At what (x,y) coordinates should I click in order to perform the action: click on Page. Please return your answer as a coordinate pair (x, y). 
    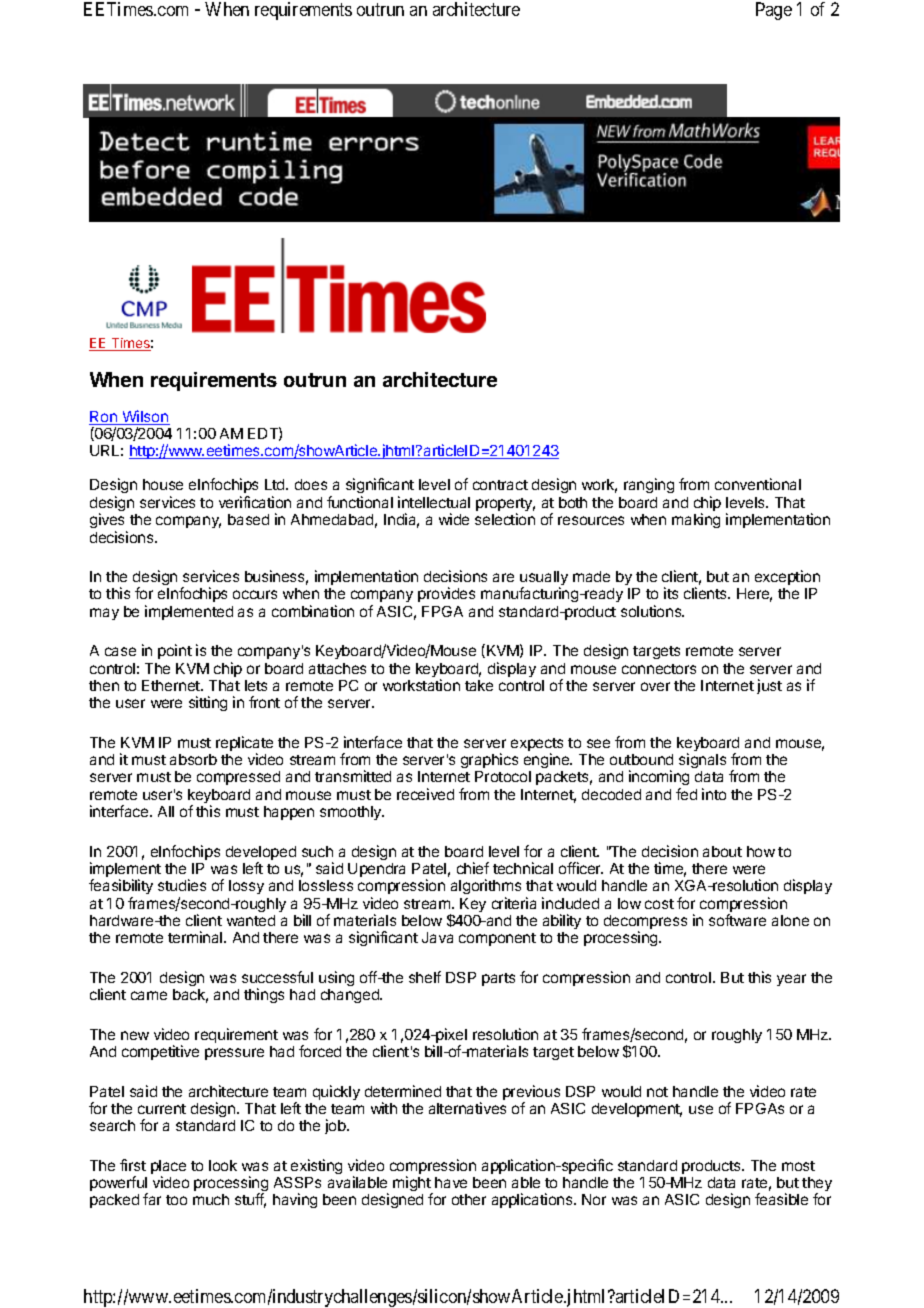
    Looking at the image, I should click on (774, 11).
